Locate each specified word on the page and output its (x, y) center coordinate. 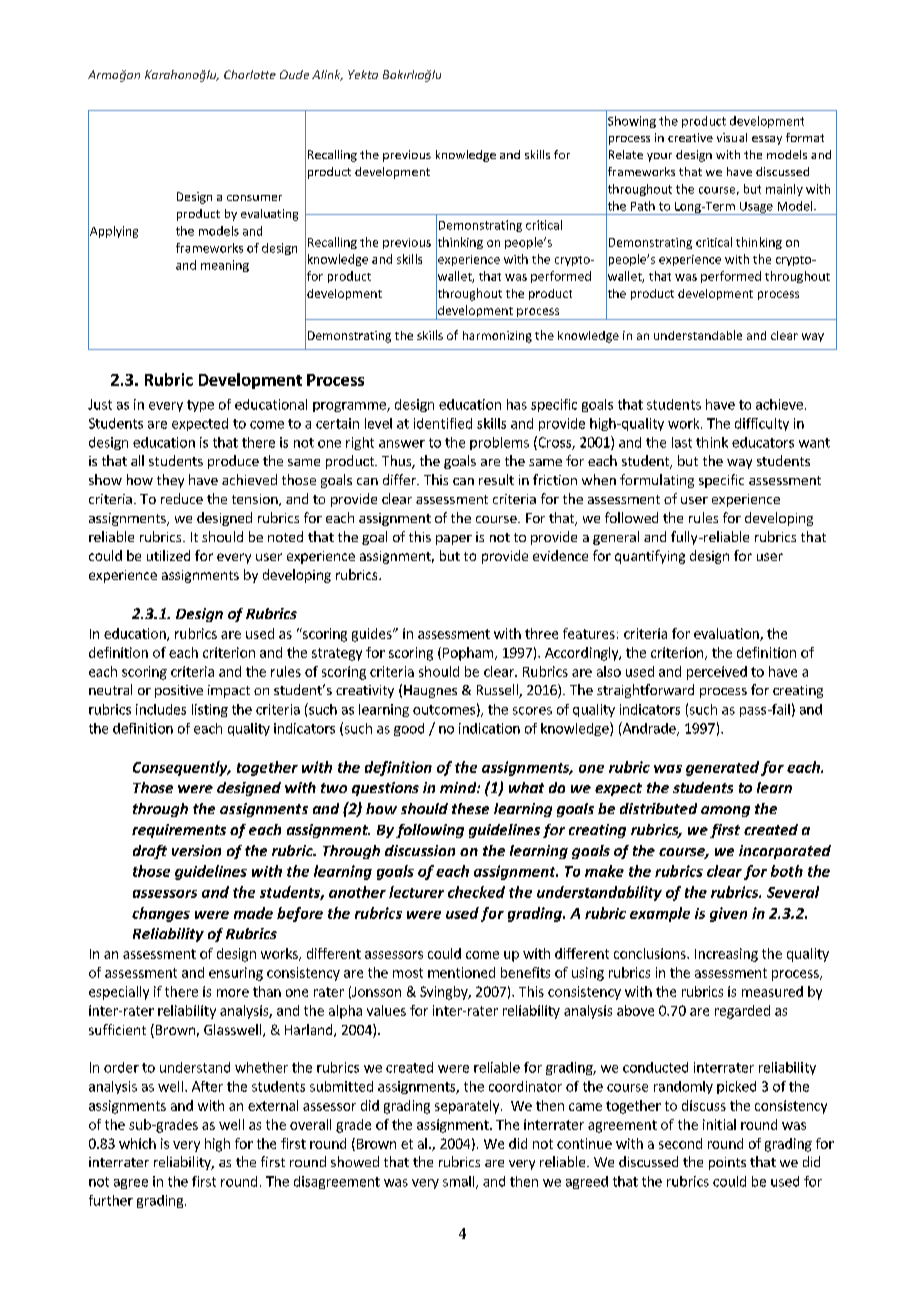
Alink (327, 75)
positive (179, 691)
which (137, 1143)
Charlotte (250, 74)
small (460, 1182)
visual (732, 137)
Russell (498, 691)
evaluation (727, 634)
